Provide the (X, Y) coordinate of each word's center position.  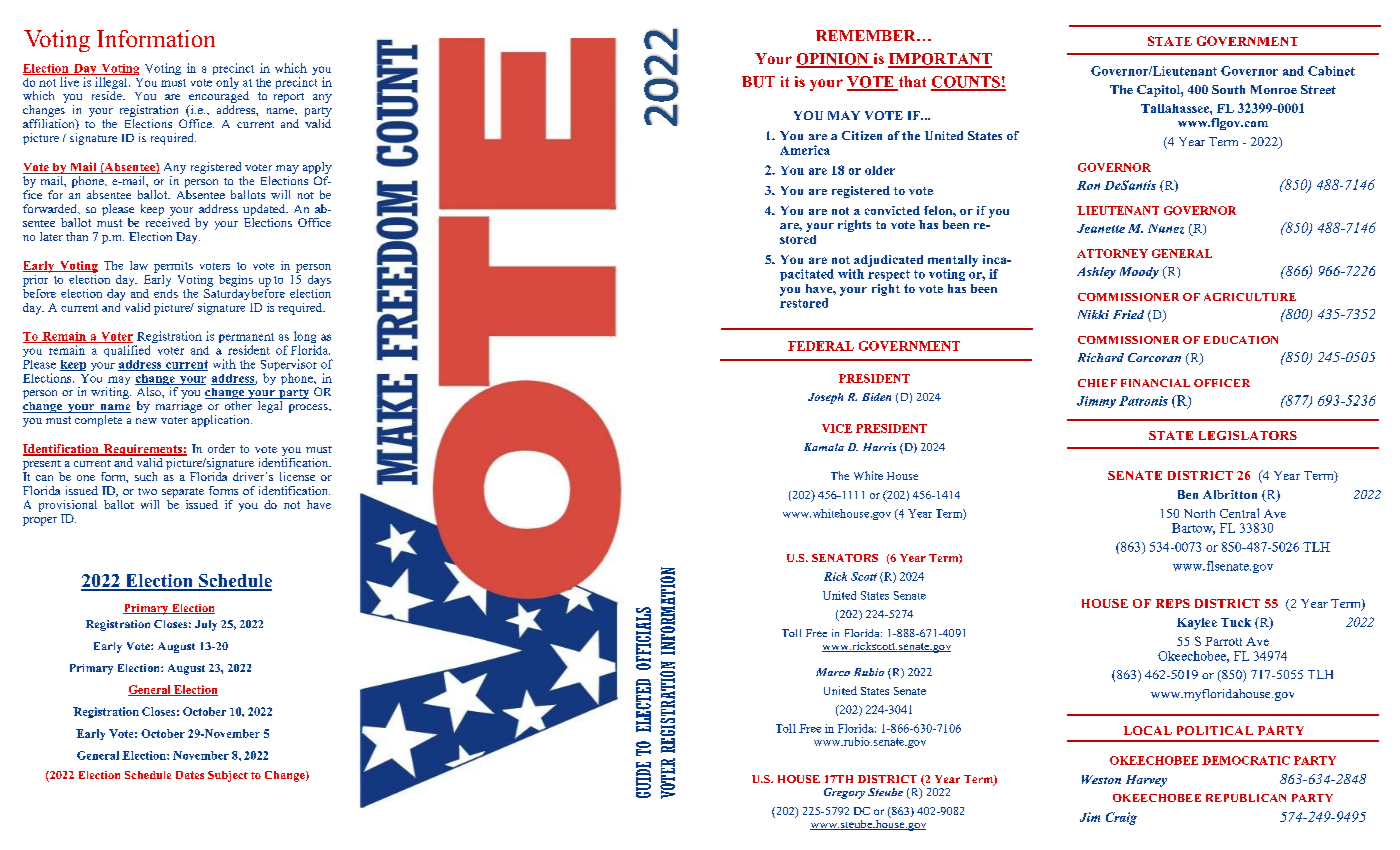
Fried (1128, 314)
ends (166, 292)
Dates (190, 775)
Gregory (844, 793)
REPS (1173, 603)
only (227, 83)
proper (40, 521)
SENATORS (845, 558)
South (1228, 89)
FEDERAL (821, 346)
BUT (758, 82)
